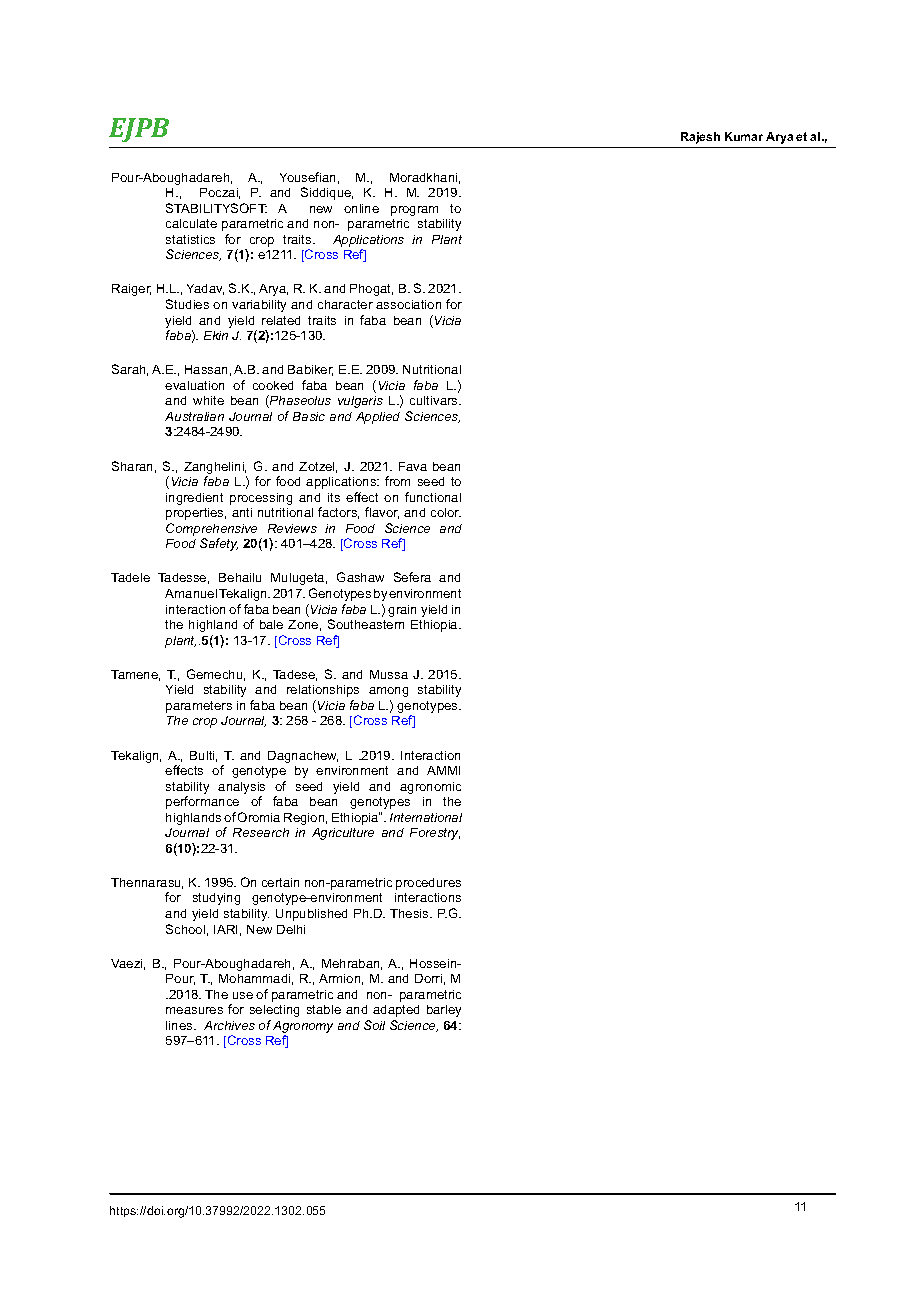 This screenshot has height=1308, width=924. What do you see at coordinates (700, 138) in the screenshot?
I see `Rajesh` at bounding box center [700, 138].
